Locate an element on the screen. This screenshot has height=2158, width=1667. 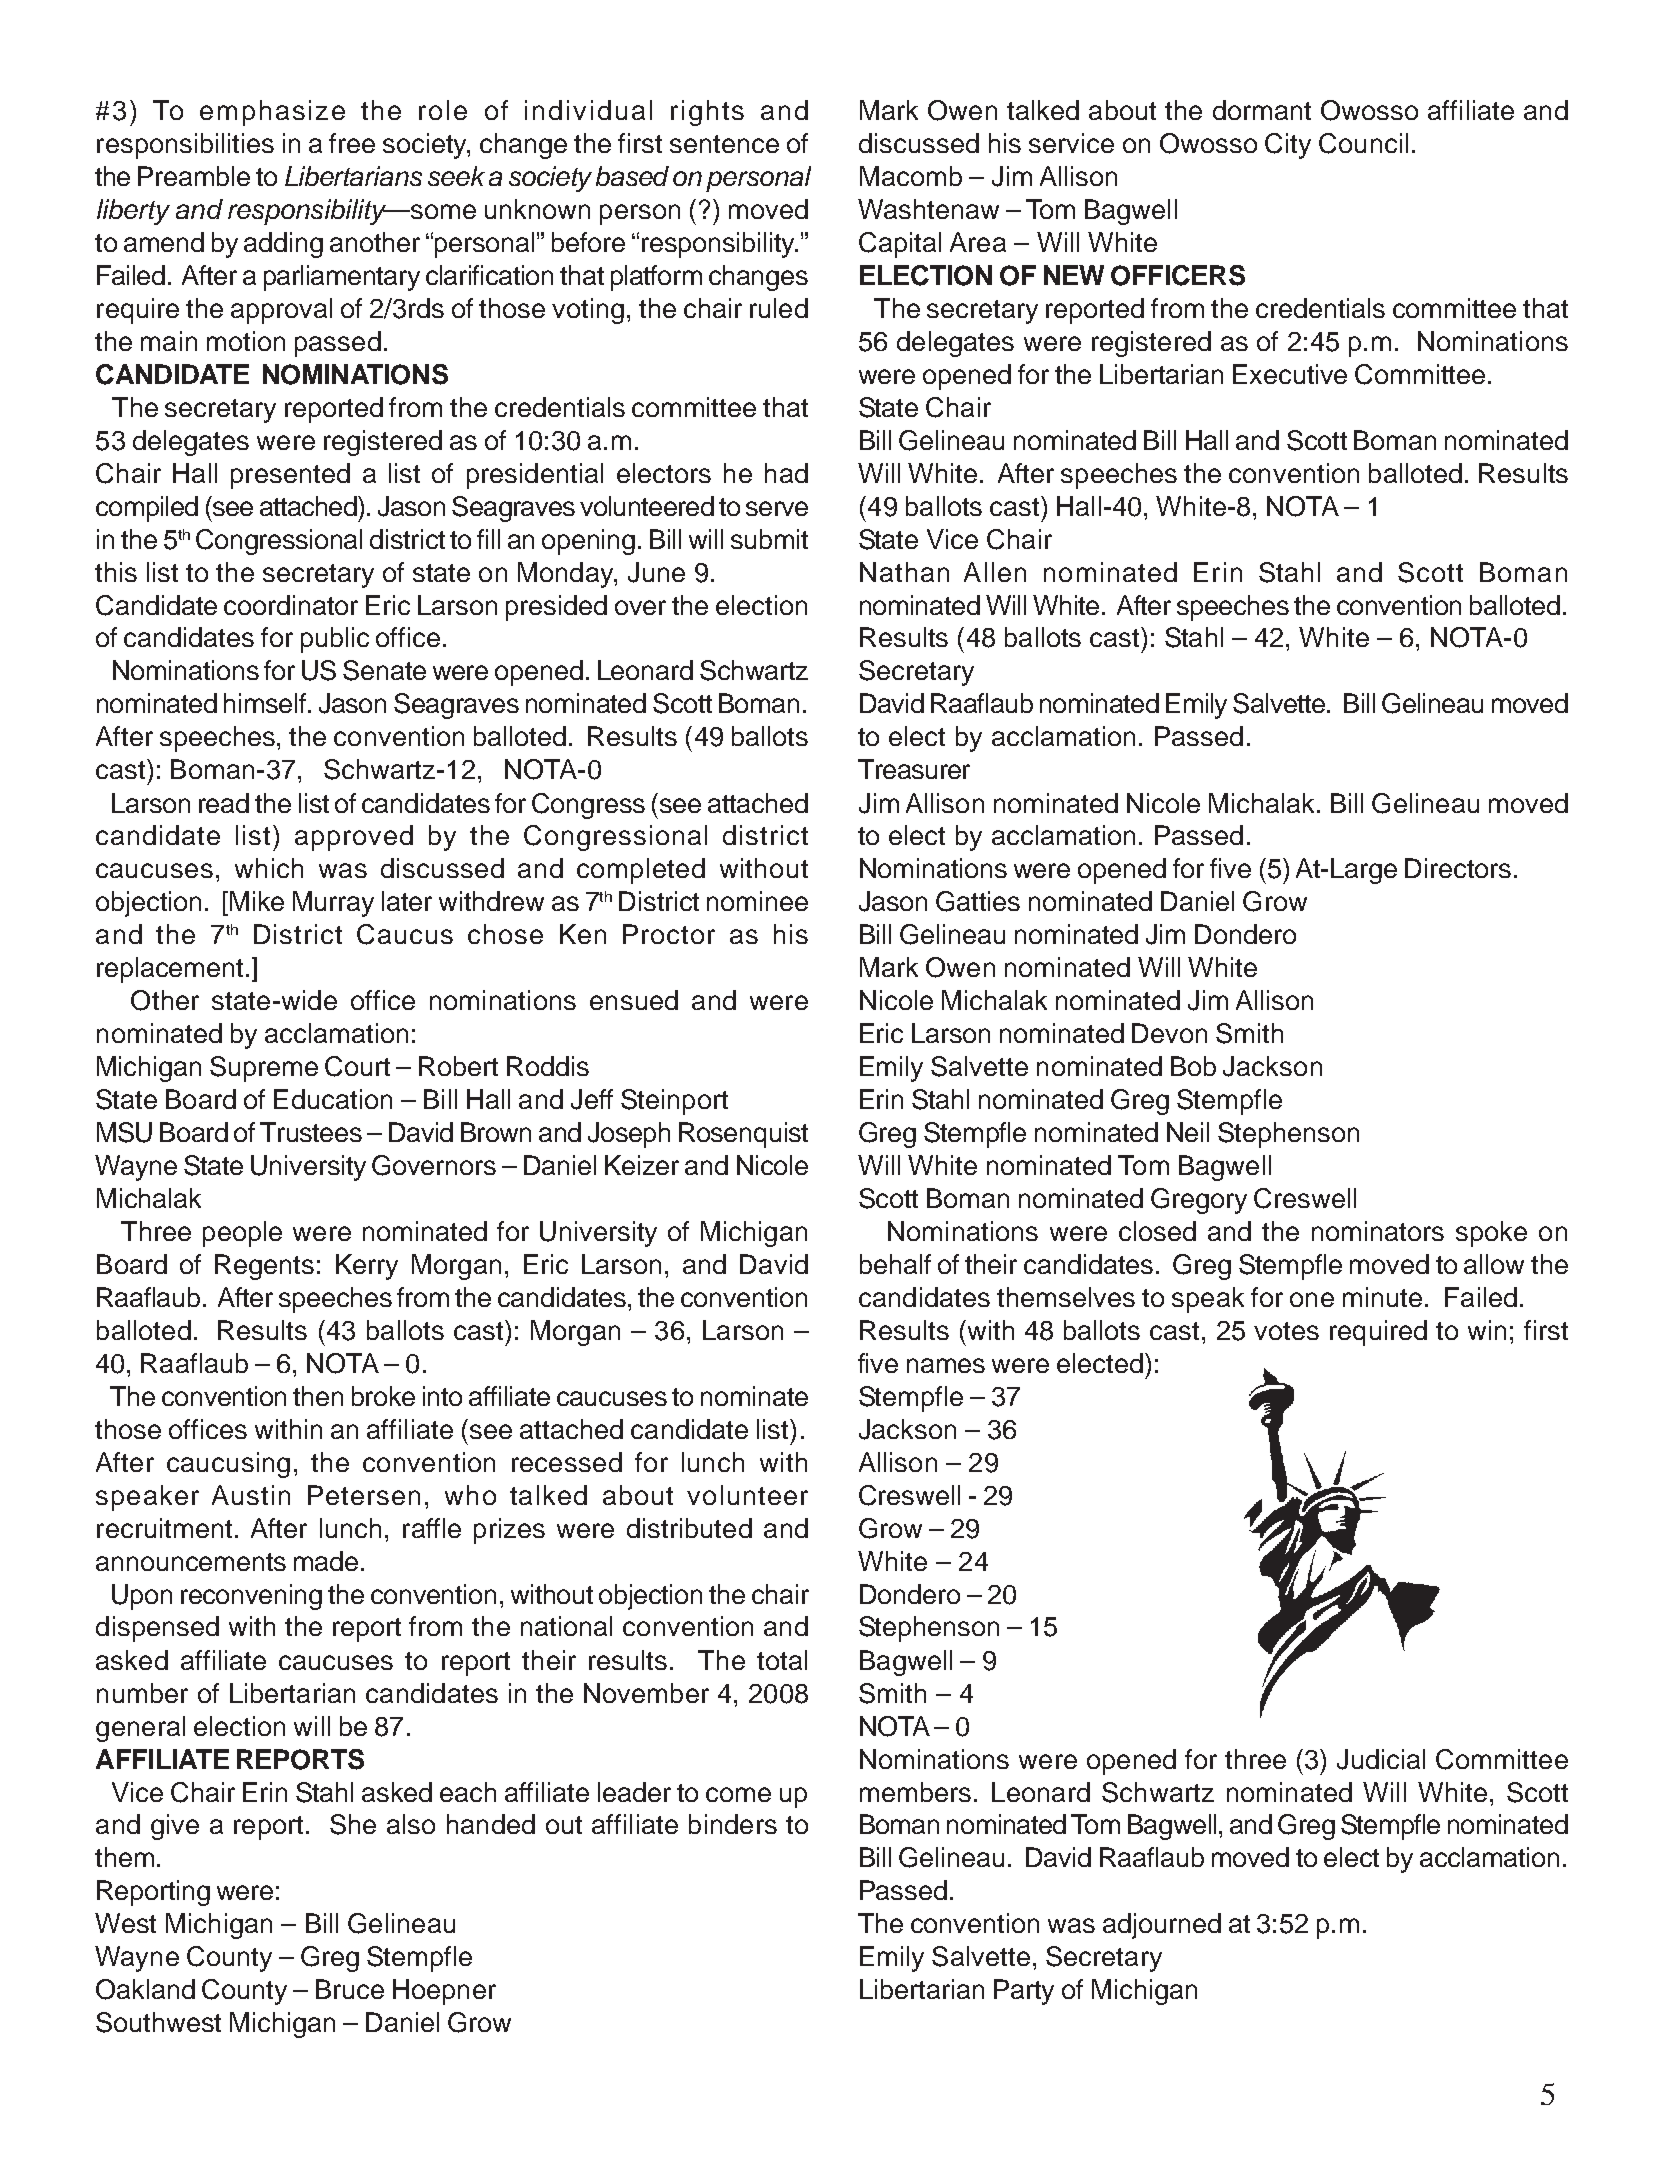
votes is located at coordinates (1286, 1331).
